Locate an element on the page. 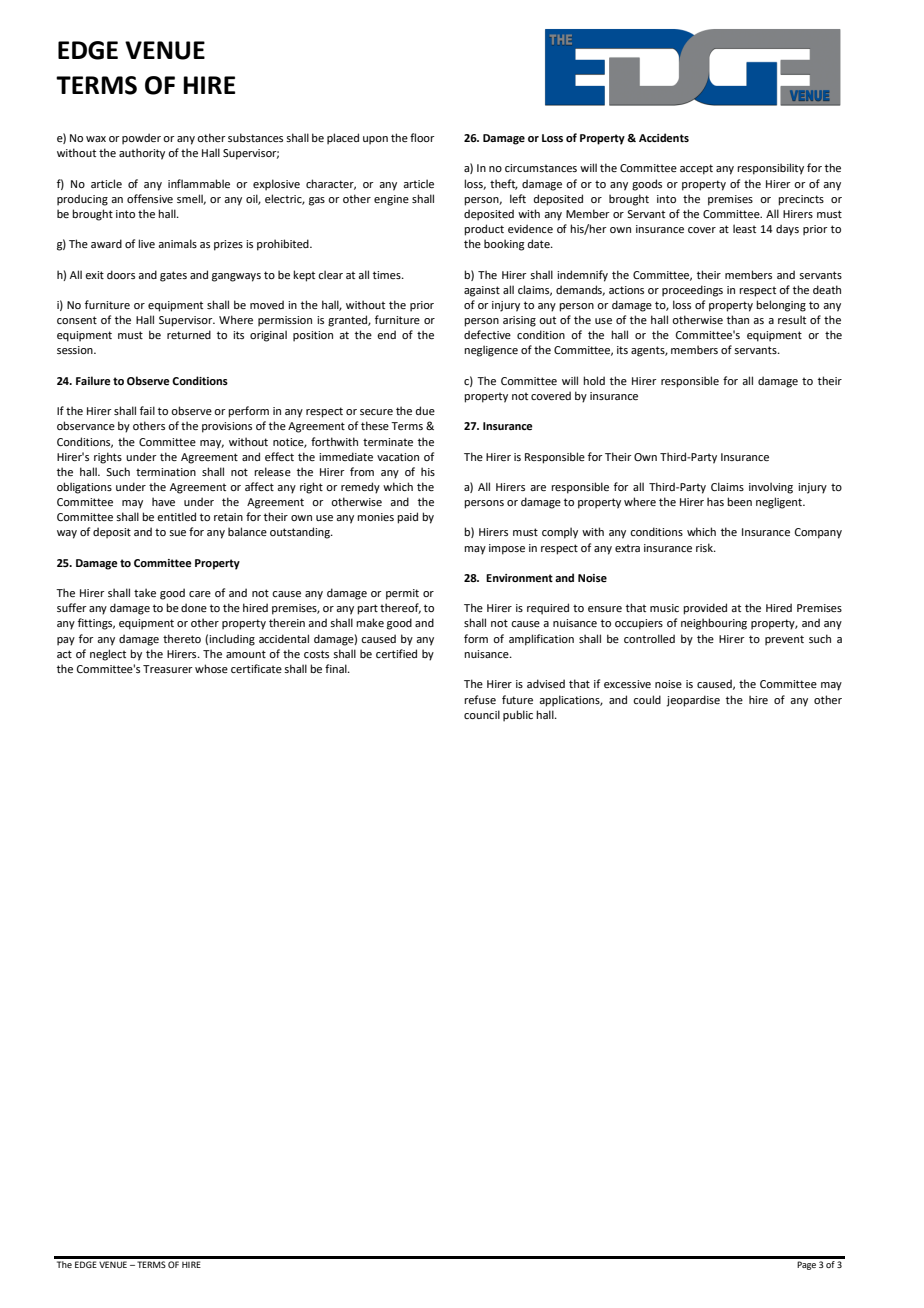 This document has width=924, height=1308. jeopardise is located at coordinates (693, 701).
